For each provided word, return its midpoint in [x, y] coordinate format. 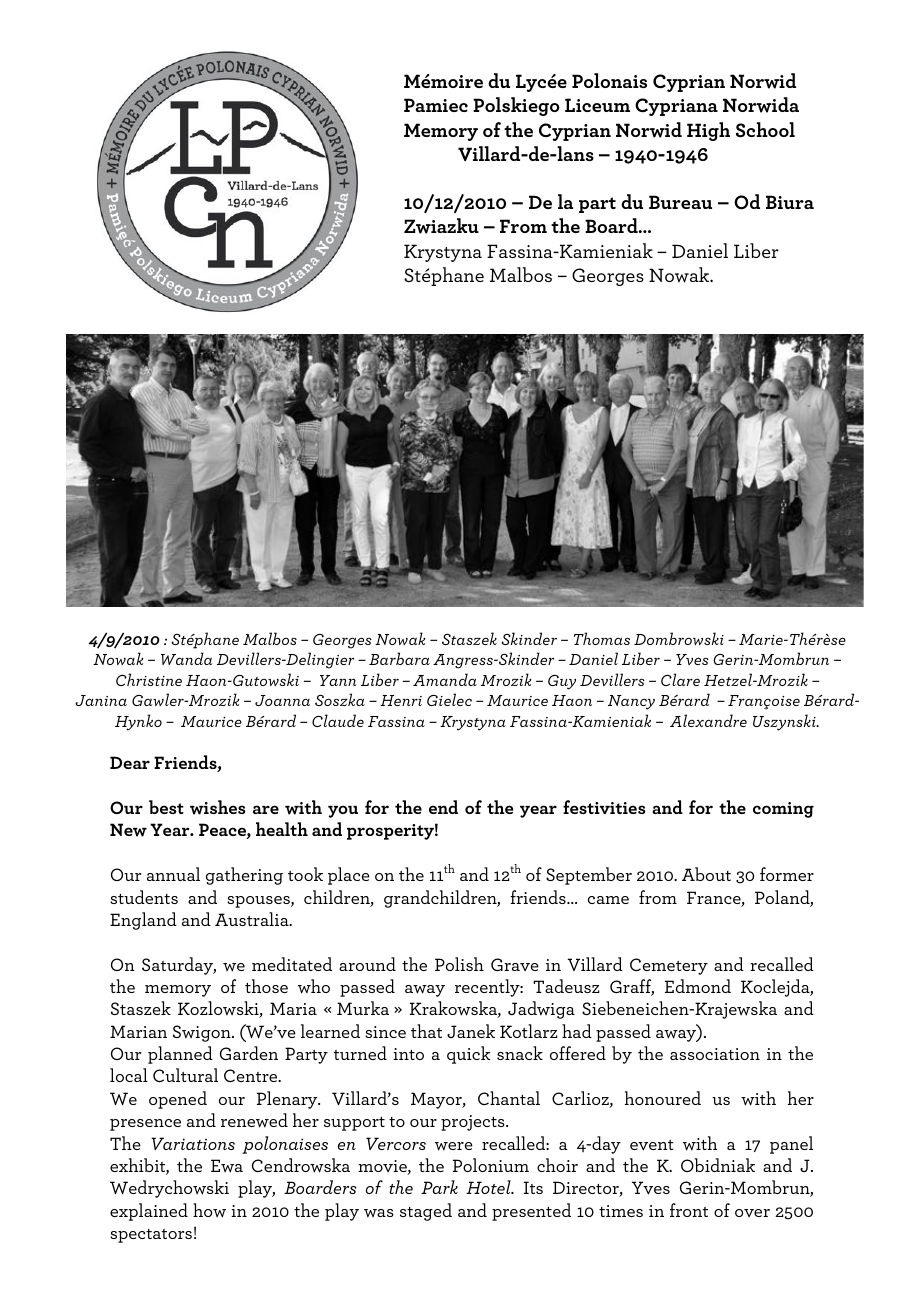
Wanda [186, 658]
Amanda [445, 679]
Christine [149, 679]
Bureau [680, 202]
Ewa [227, 1166]
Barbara [399, 658]
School [765, 130]
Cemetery [669, 966]
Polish [459, 964]
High [708, 131]
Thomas [602, 638]
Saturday [179, 966]
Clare [680, 679]
